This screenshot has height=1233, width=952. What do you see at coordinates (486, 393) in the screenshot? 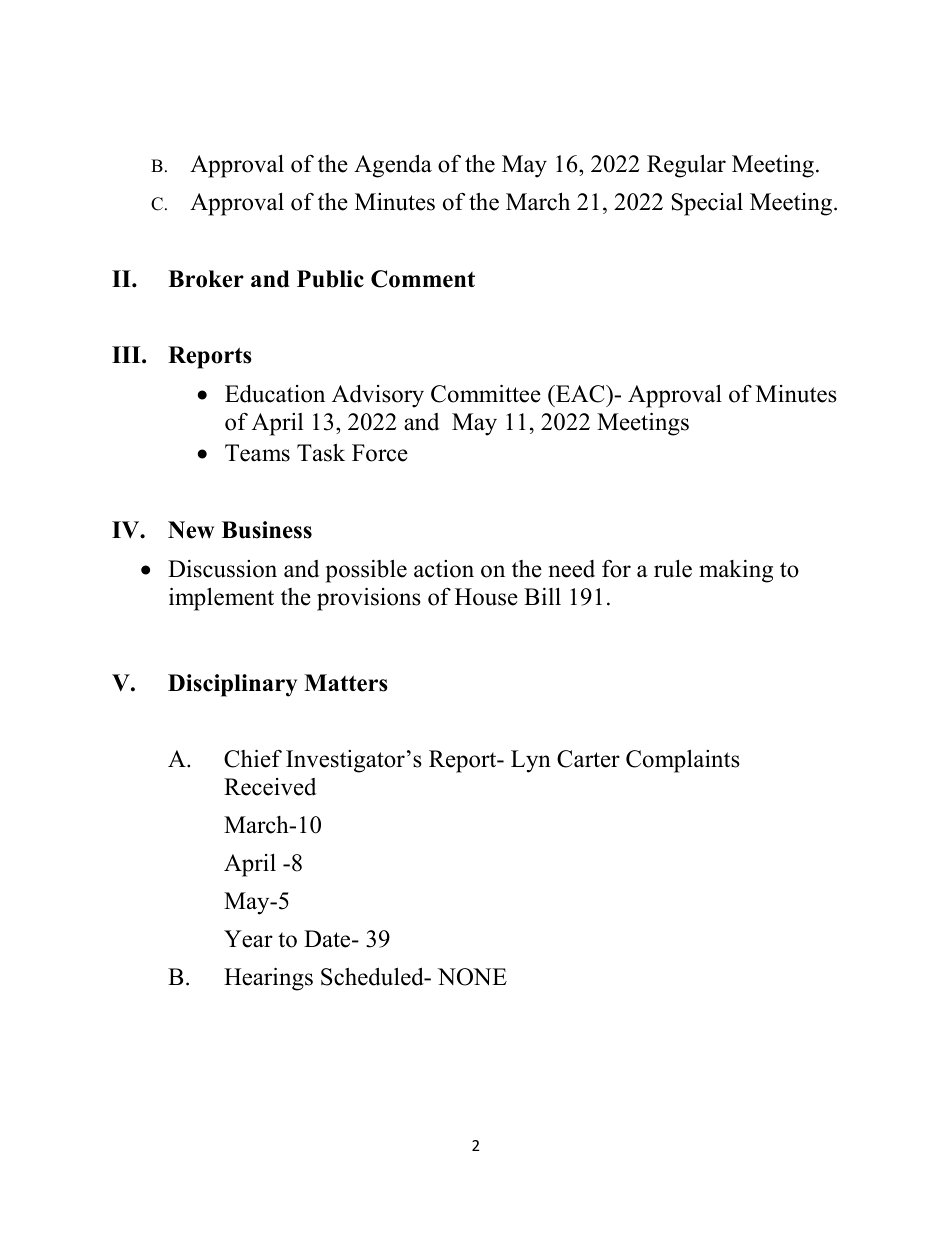
I see `Committee` at bounding box center [486, 393].
